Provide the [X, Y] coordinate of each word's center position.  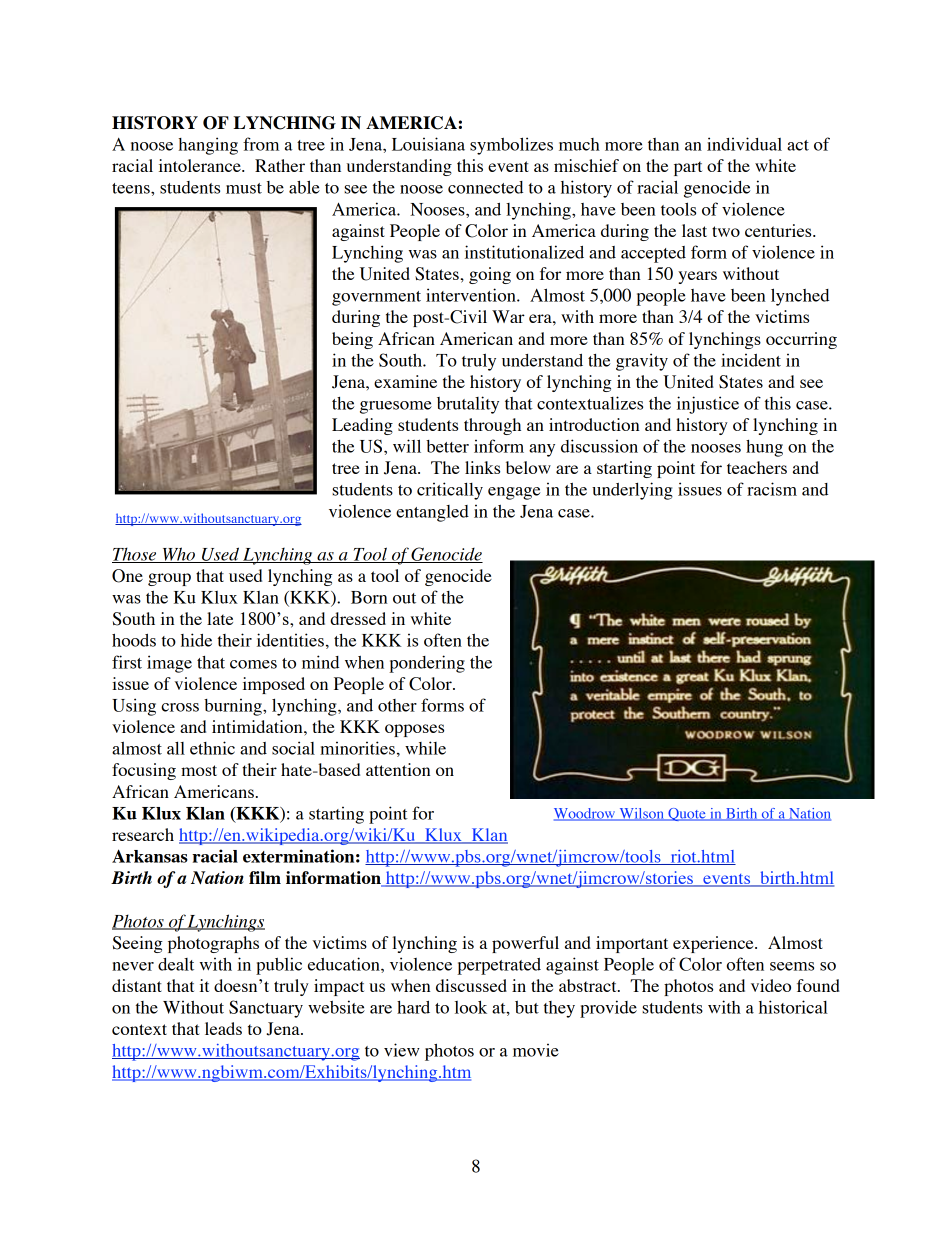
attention [398, 769]
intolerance [201, 165]
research [143, 834]
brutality [468, 405]
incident [751, 360]
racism [772, 489]
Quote [687, 814]
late [220, 618]
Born [369, 597]
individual [744, 144]
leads [223, 1028]
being [352, 340]
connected [485, 187]
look [471, 1007]
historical [793, 1007]
